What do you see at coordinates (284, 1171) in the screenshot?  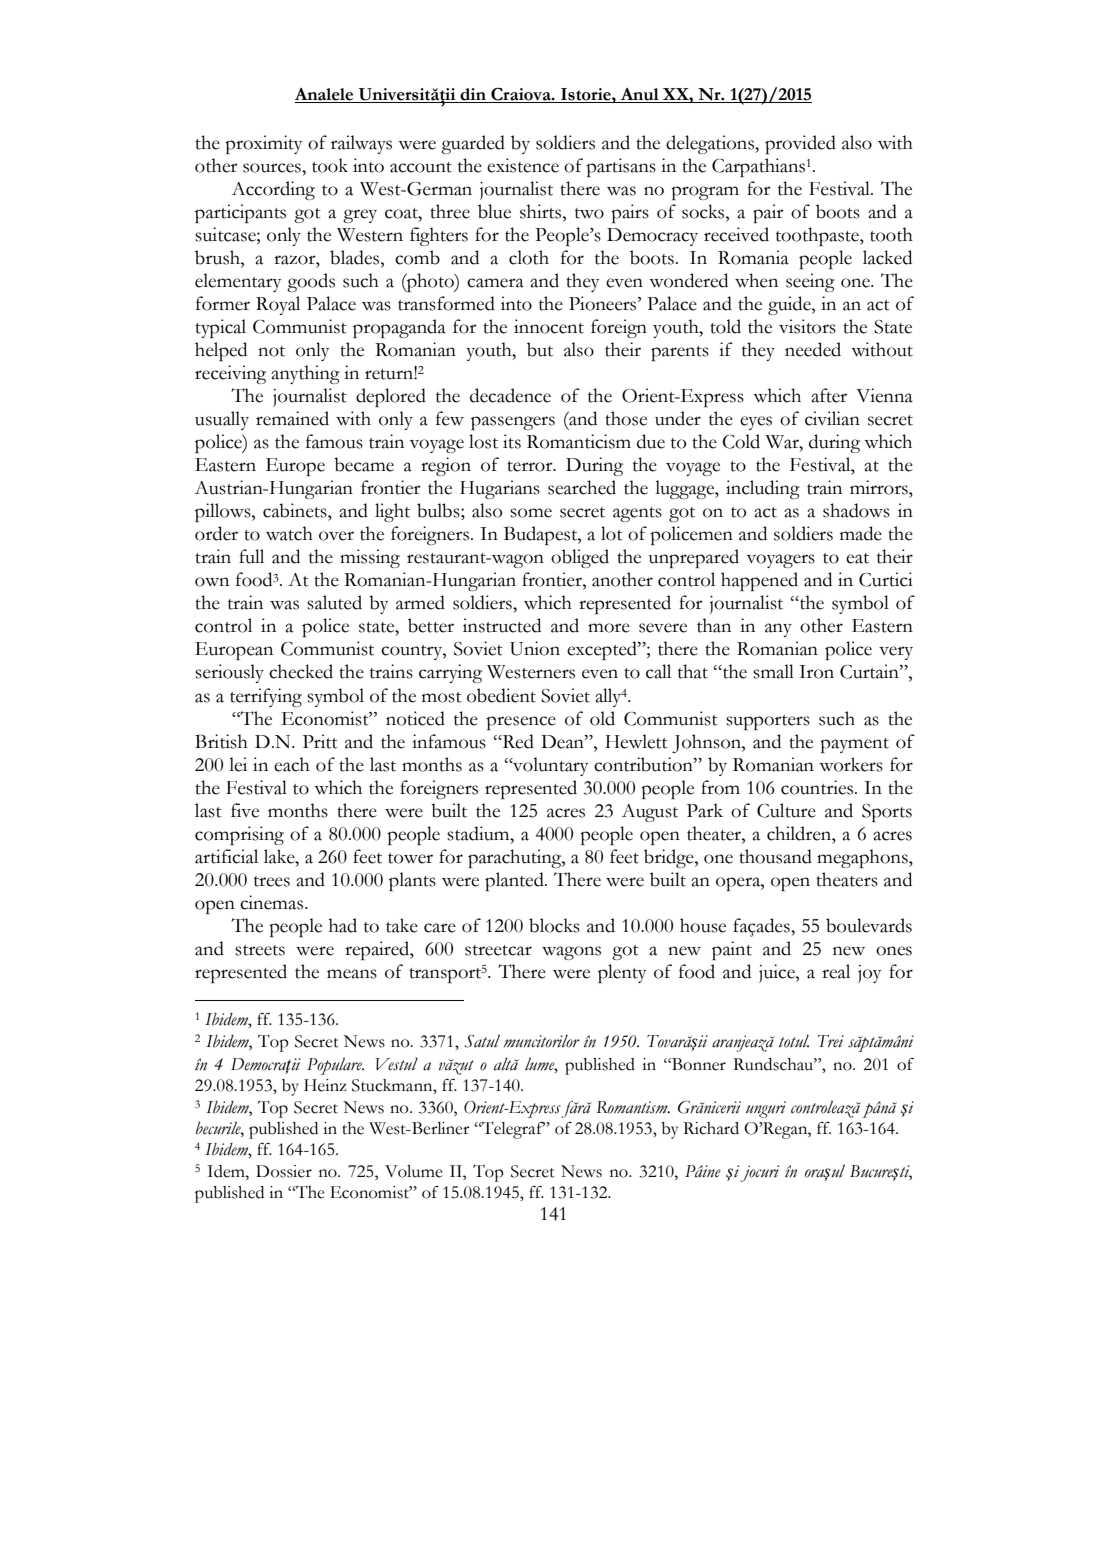 I see `Dossier` at bounding box center [284, 1171].
